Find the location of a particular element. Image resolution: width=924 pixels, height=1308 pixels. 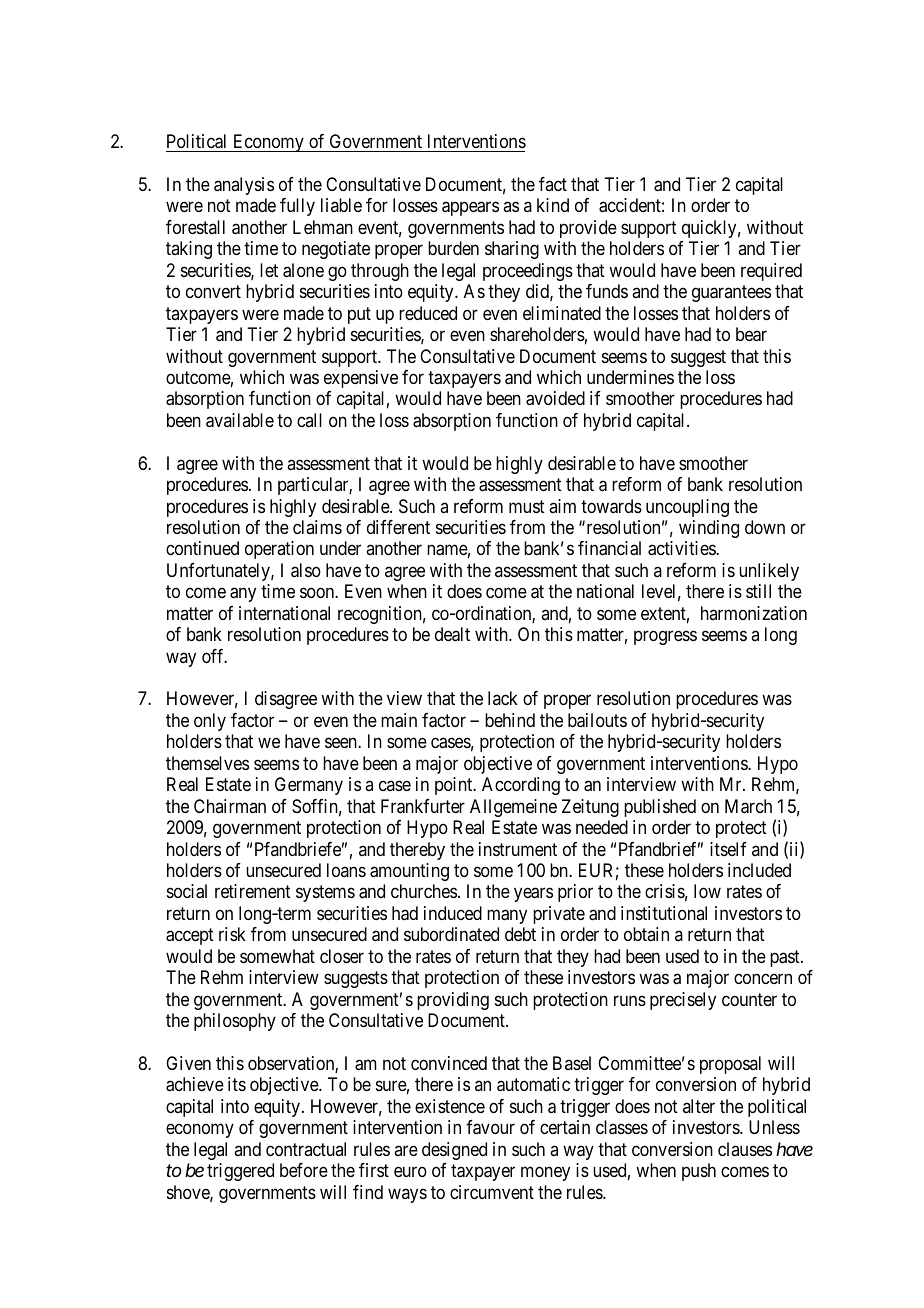

uncoupling is located at coordinates (687, 508).
